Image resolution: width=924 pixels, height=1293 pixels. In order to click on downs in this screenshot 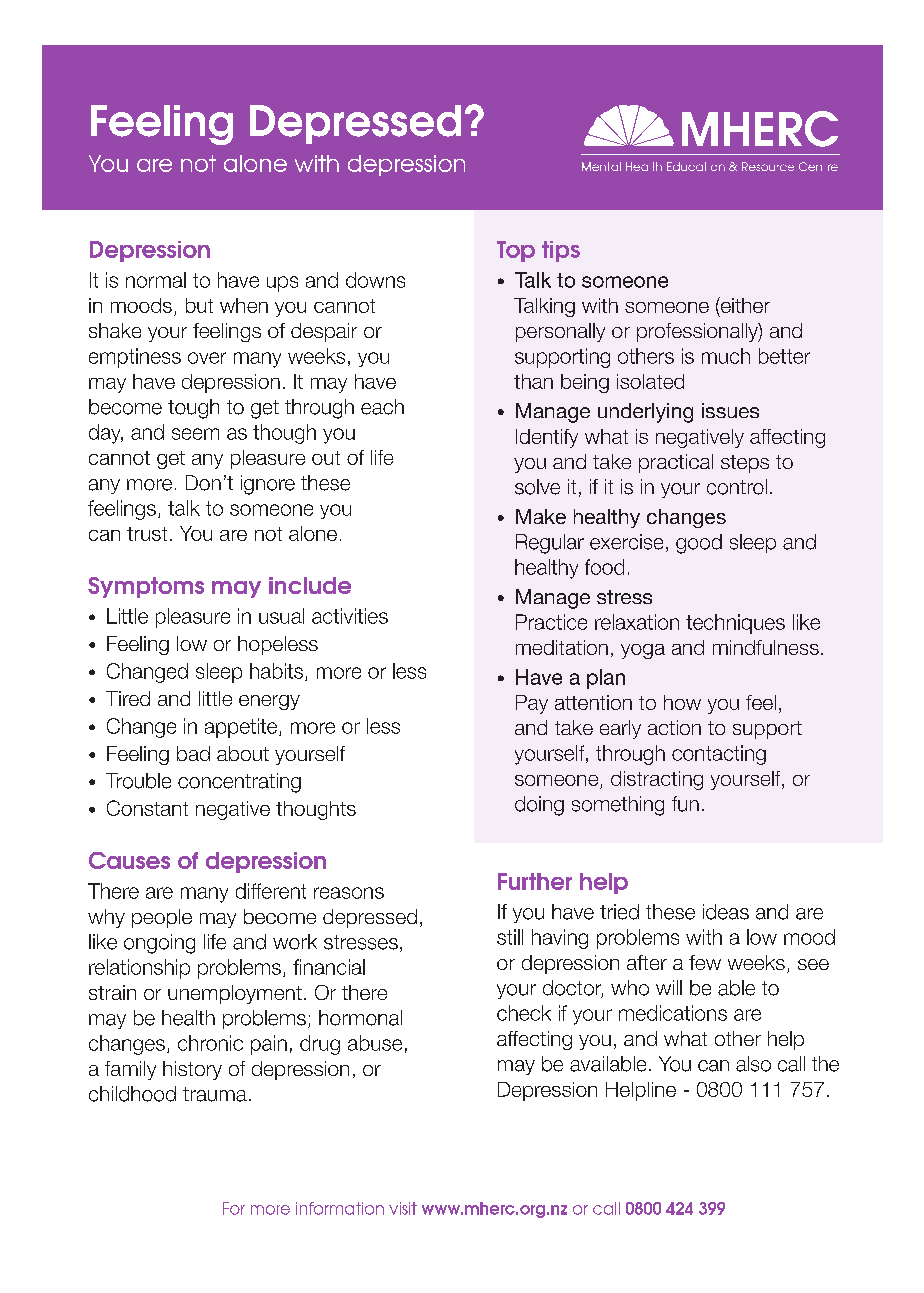, I will do `click(375, 280)`.
